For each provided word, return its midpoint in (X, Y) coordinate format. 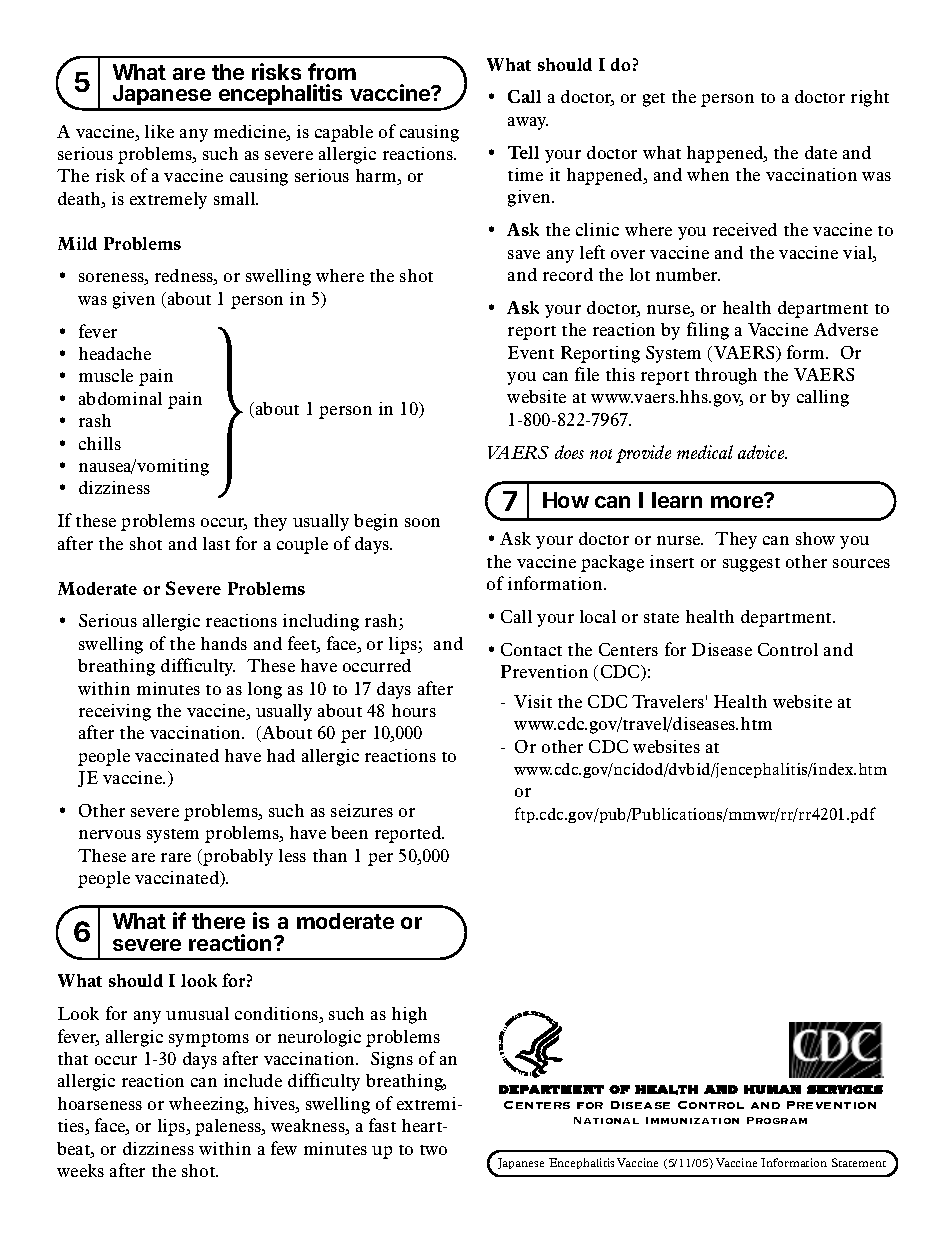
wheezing (208, 1105)
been (349, 832)
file (587, 374)
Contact (531, 649)
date (821, 152)
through (726, 376)
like (159, 131)
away (528, 123)
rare (176, 857)
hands (224, 643)
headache (115, 353)
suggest (751, 565)
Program (777, 1120)
